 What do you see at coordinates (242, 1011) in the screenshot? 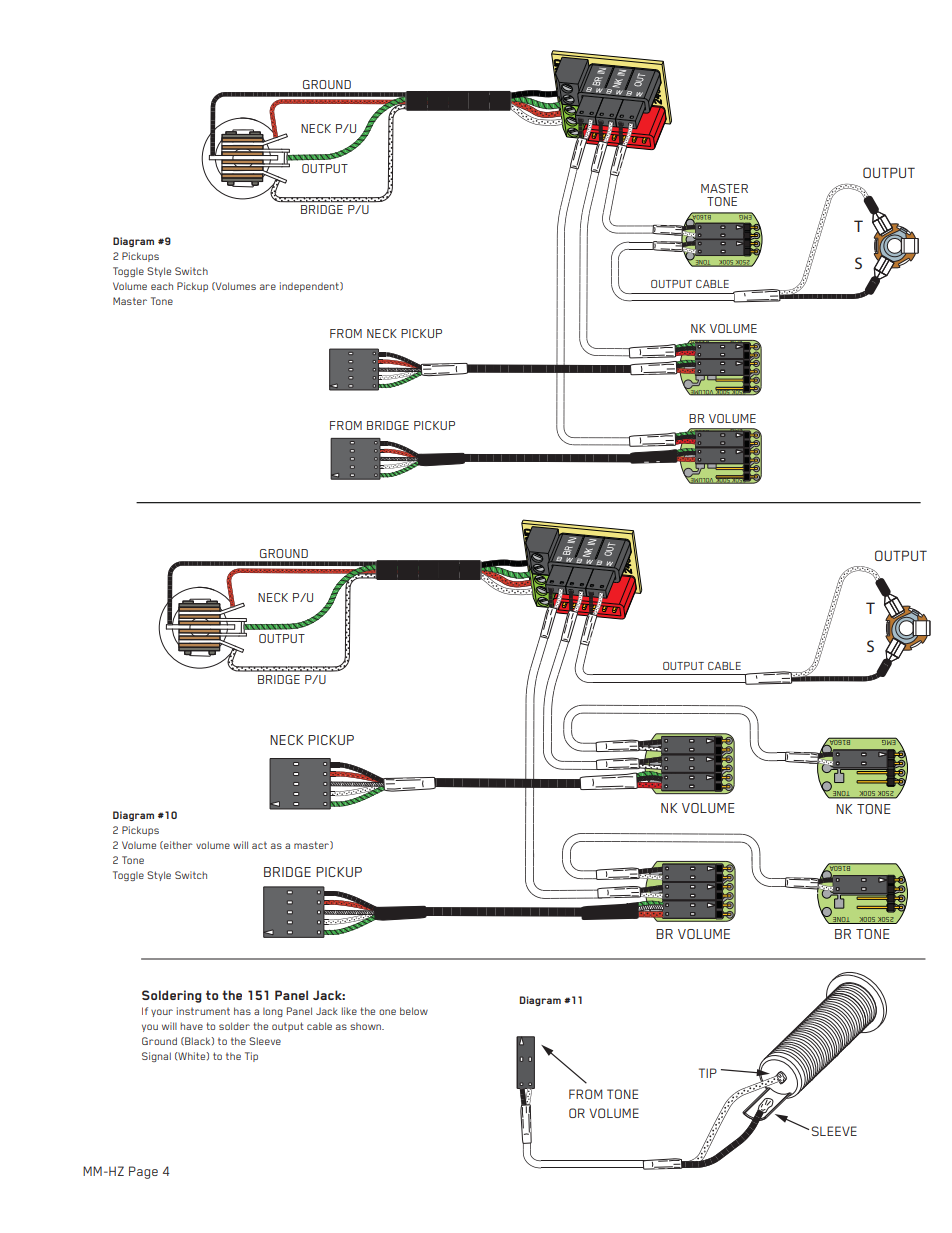
I see `has` at bounding box center [242, 1011].
